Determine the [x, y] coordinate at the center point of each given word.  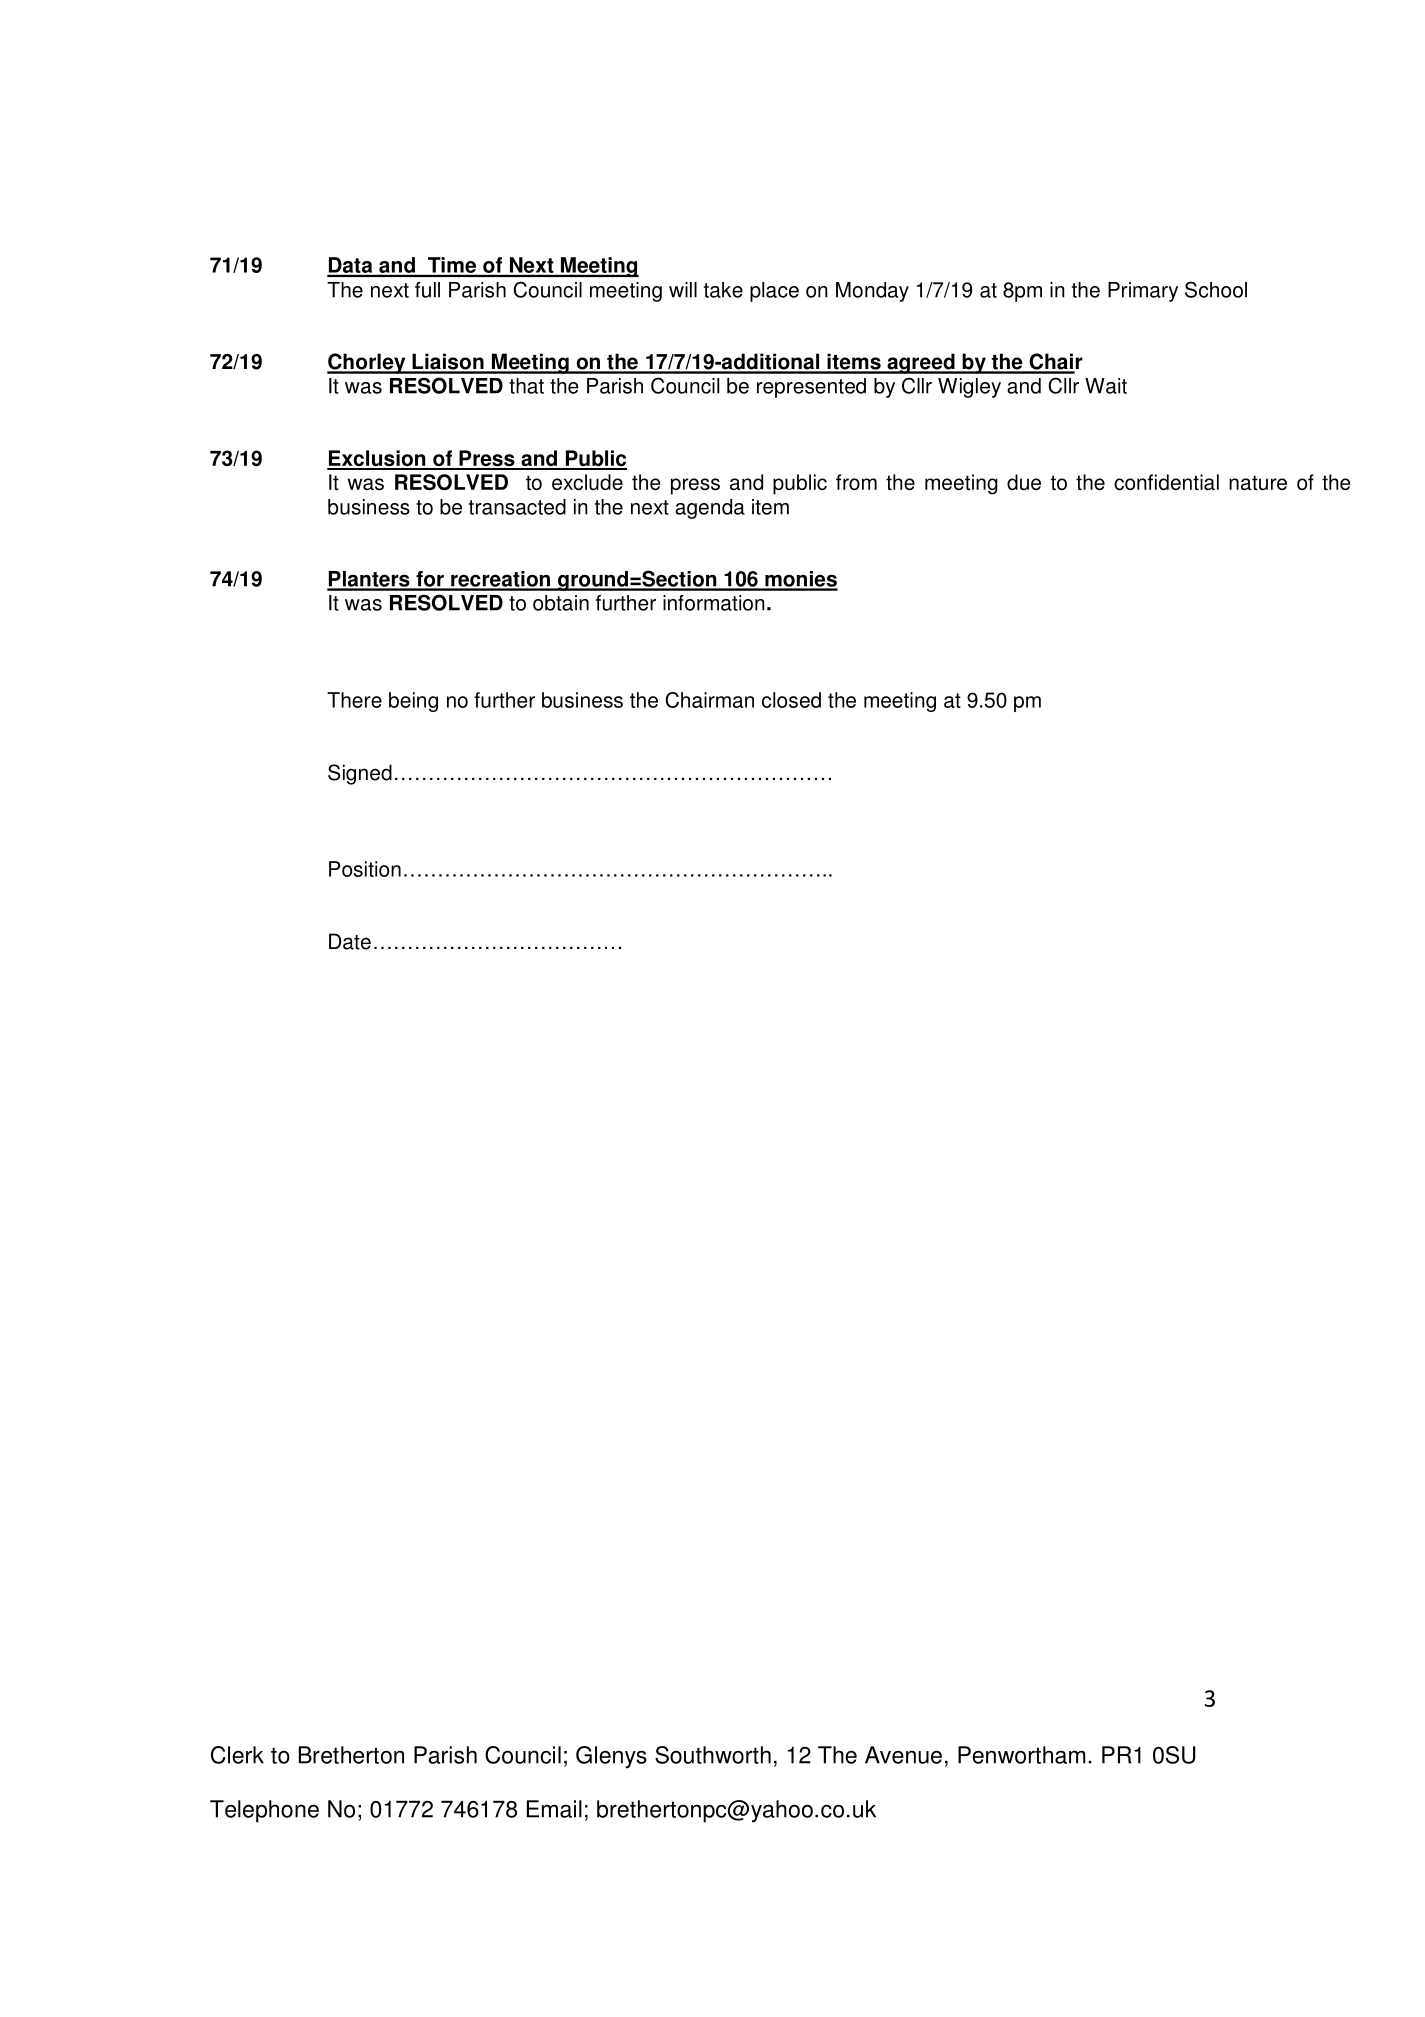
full [427, 290]
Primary [1143, 292]
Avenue [903, 1755]
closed [791, 700]
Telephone [264, 1811]
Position [365, 869]
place [774, 292]
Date [350, 941]
